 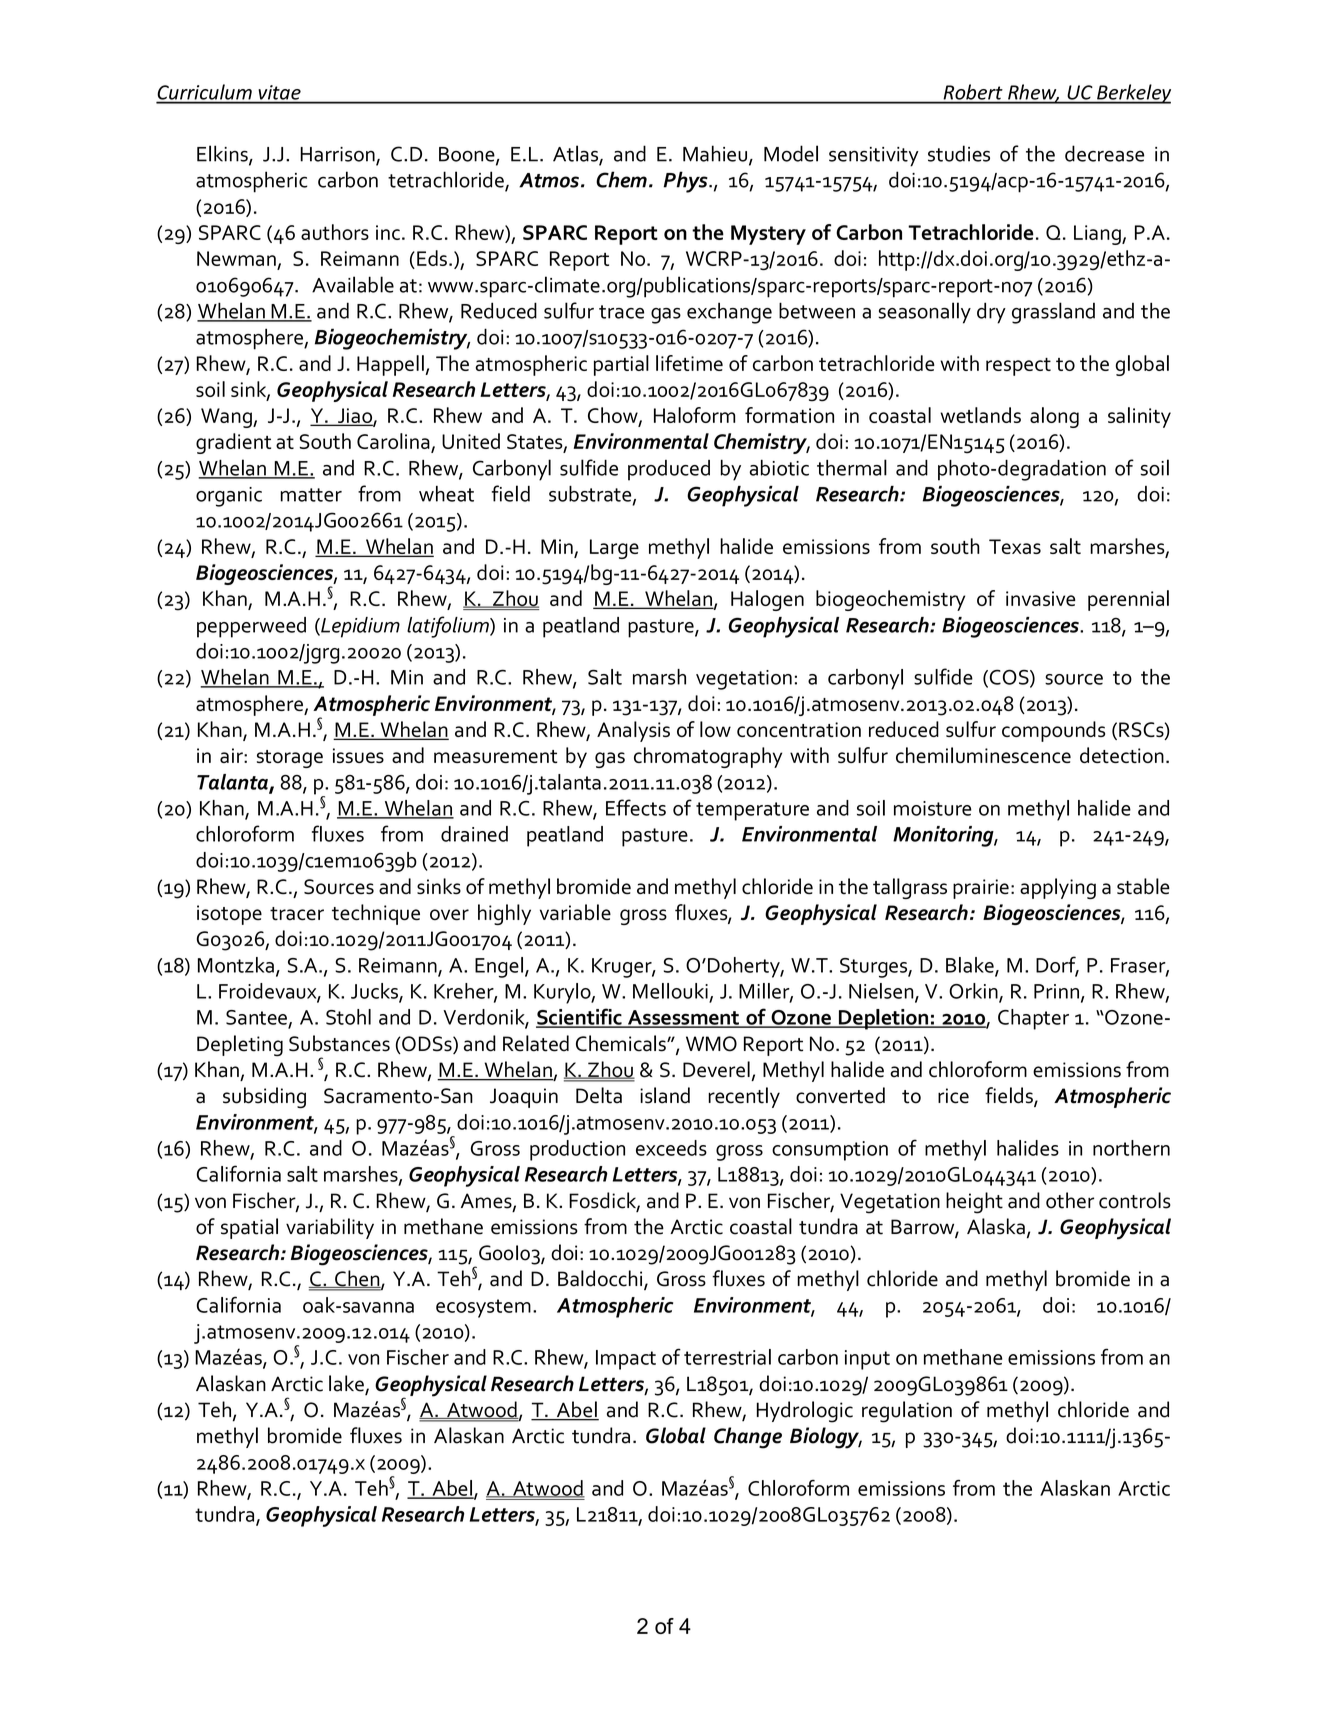 What do you see at coordinates (311, 495) in the screenshot?
I see `matter` at bounding box center [311, 495].
